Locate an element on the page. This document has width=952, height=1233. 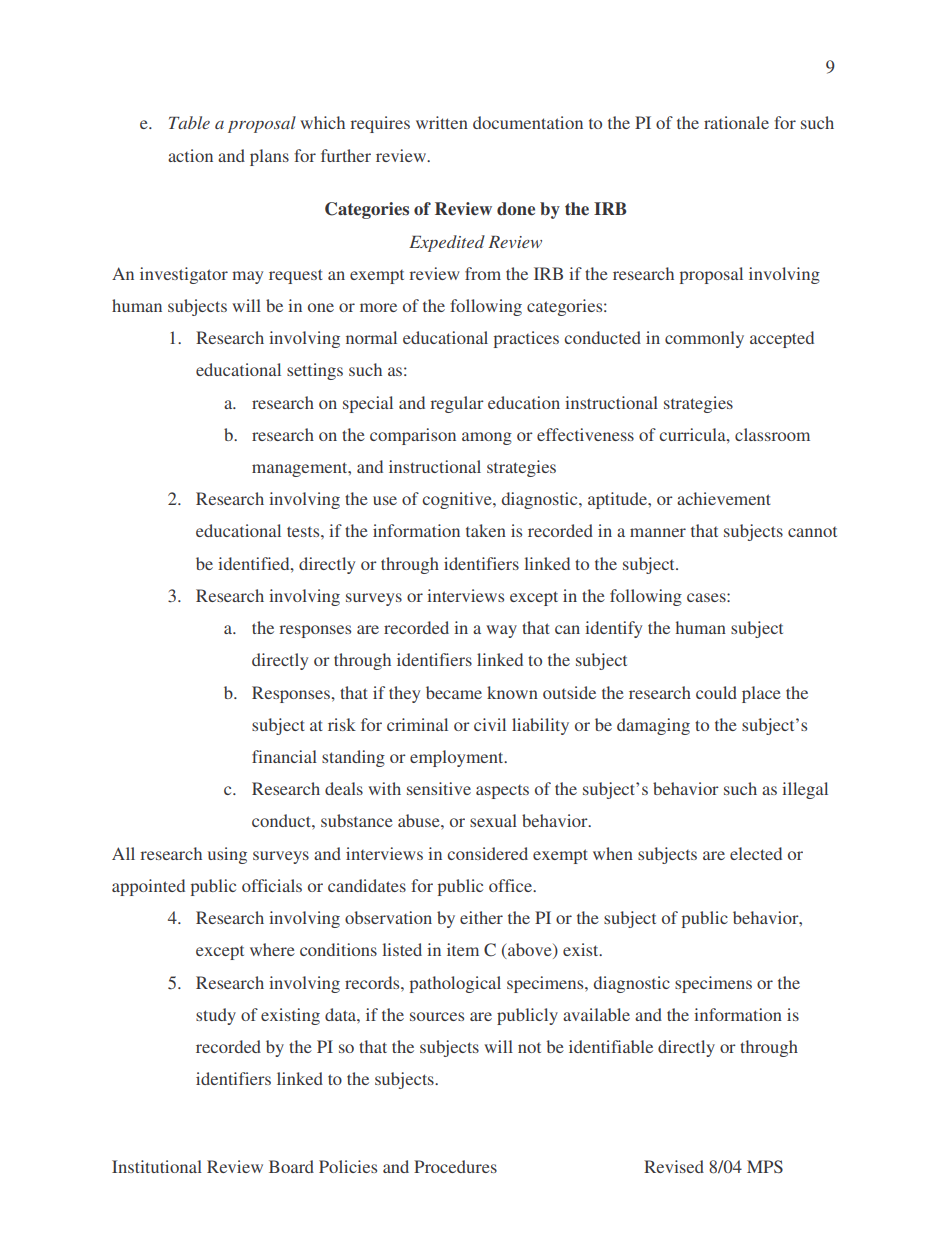
written is located at coordinates (442, 122).
